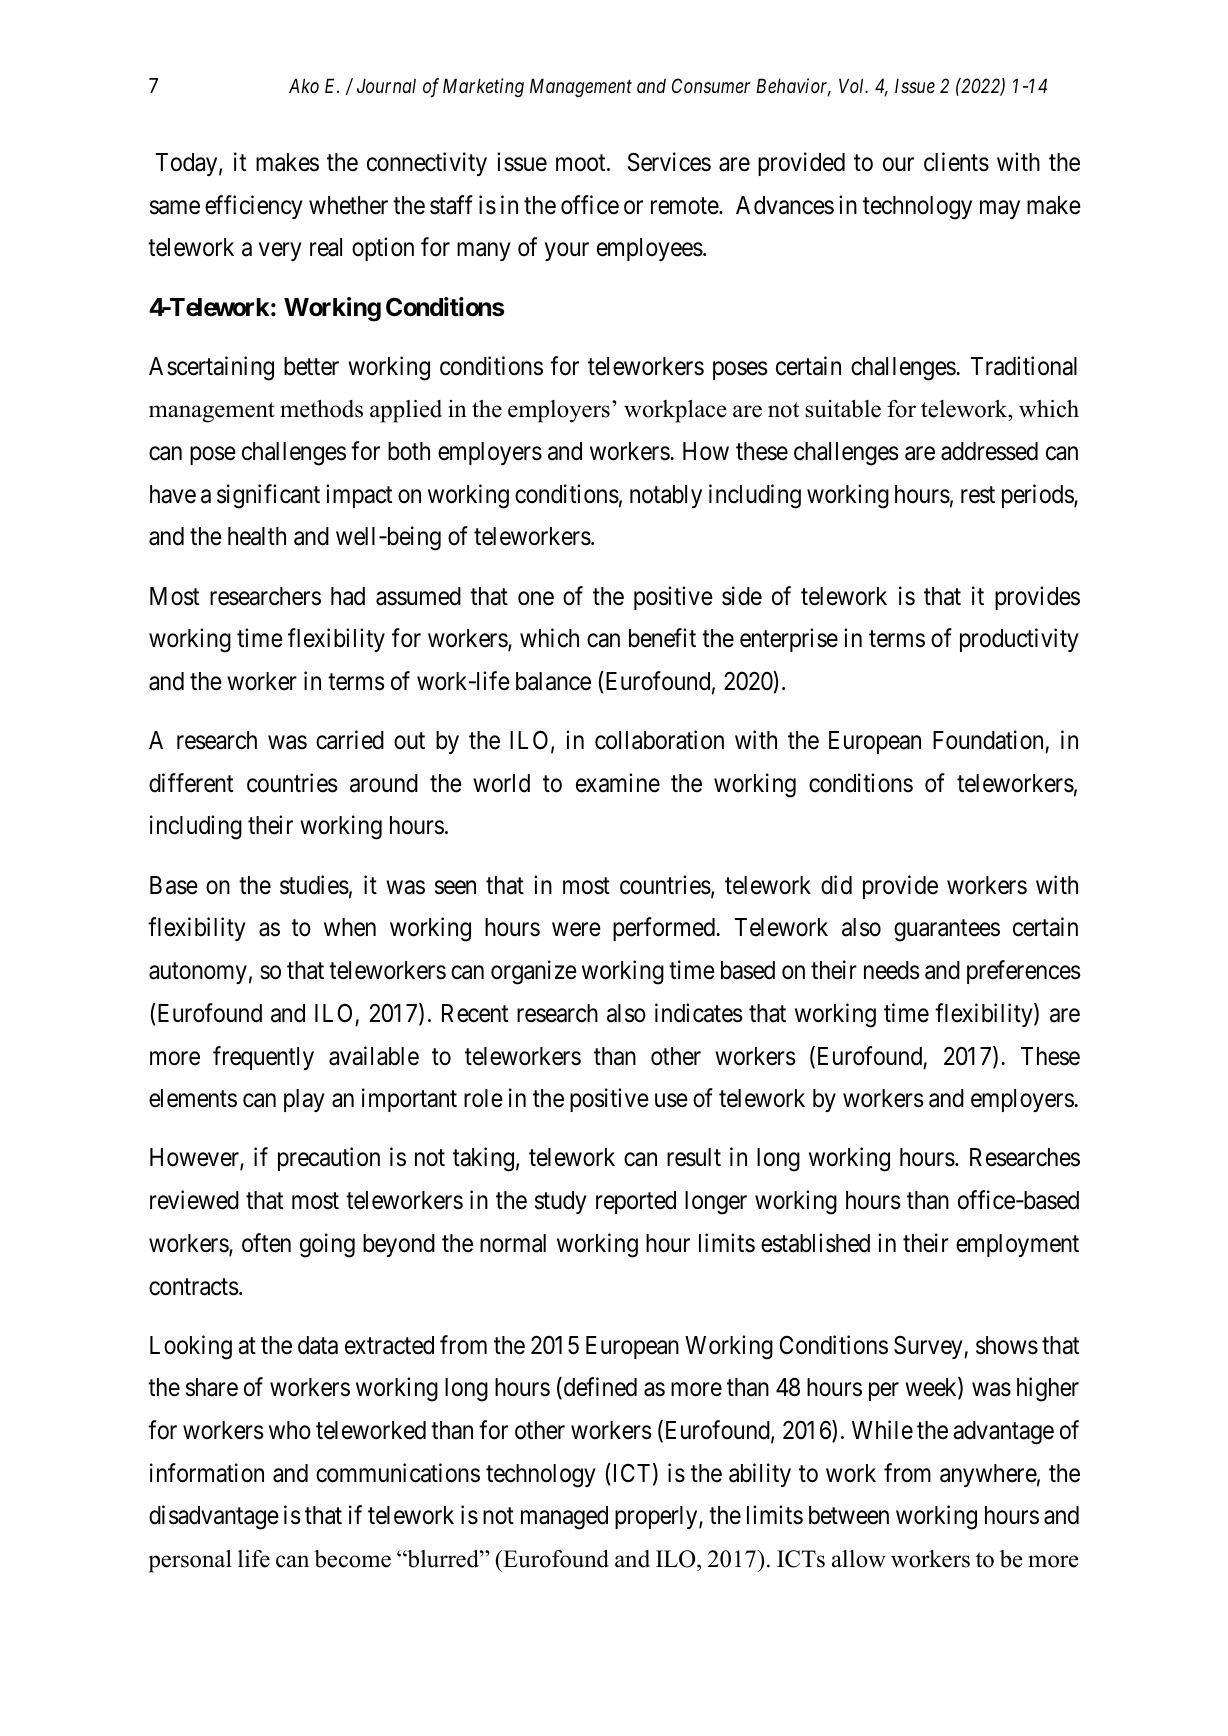  What do you see at coordinates (576, 930) in the page?
I see `were` at bounding box center [576, 930].
